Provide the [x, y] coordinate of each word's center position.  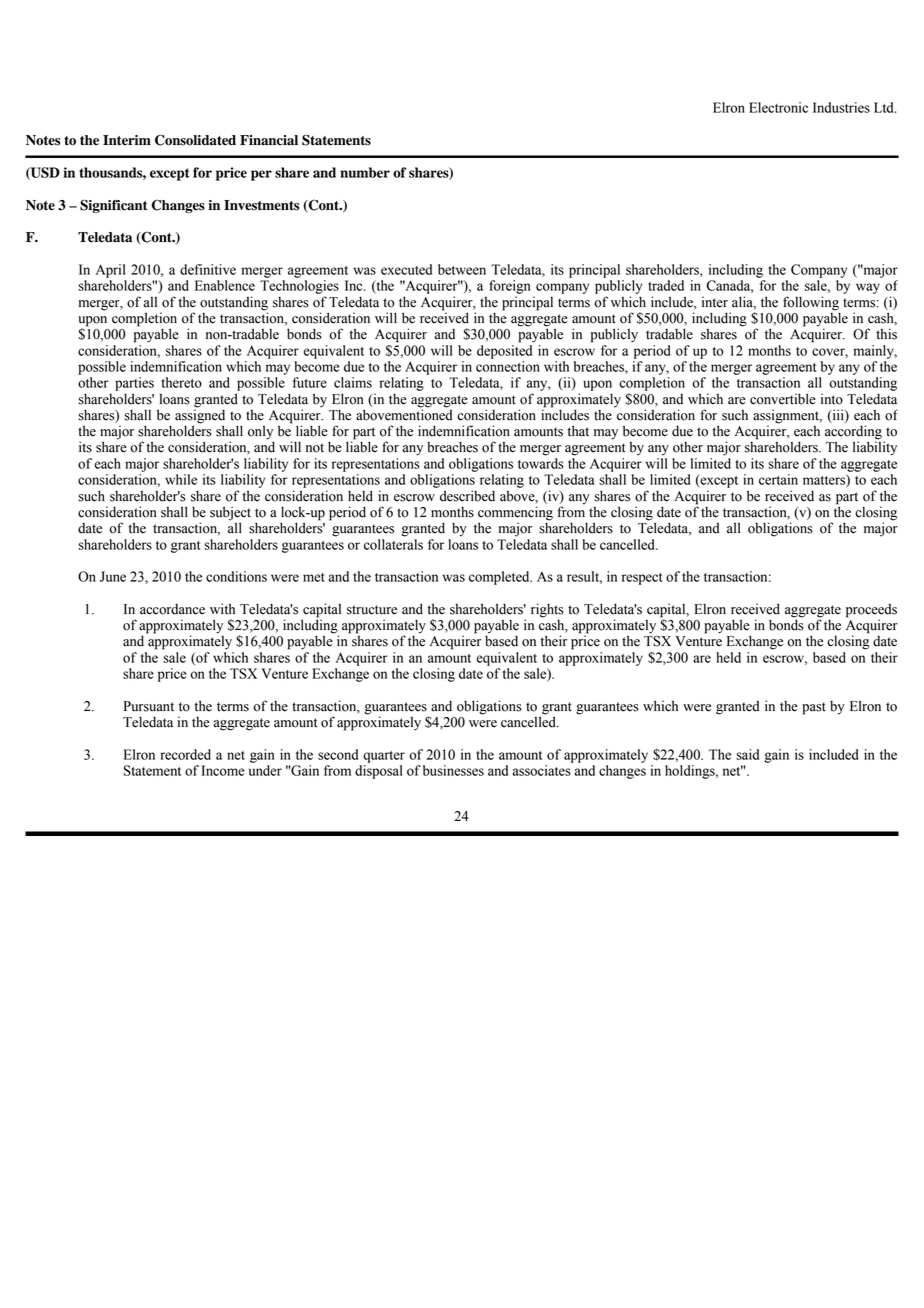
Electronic [778, 107]
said [747, 754]
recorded [185, 754]
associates [542, 770]
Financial [269, 140]
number [365, 172]
